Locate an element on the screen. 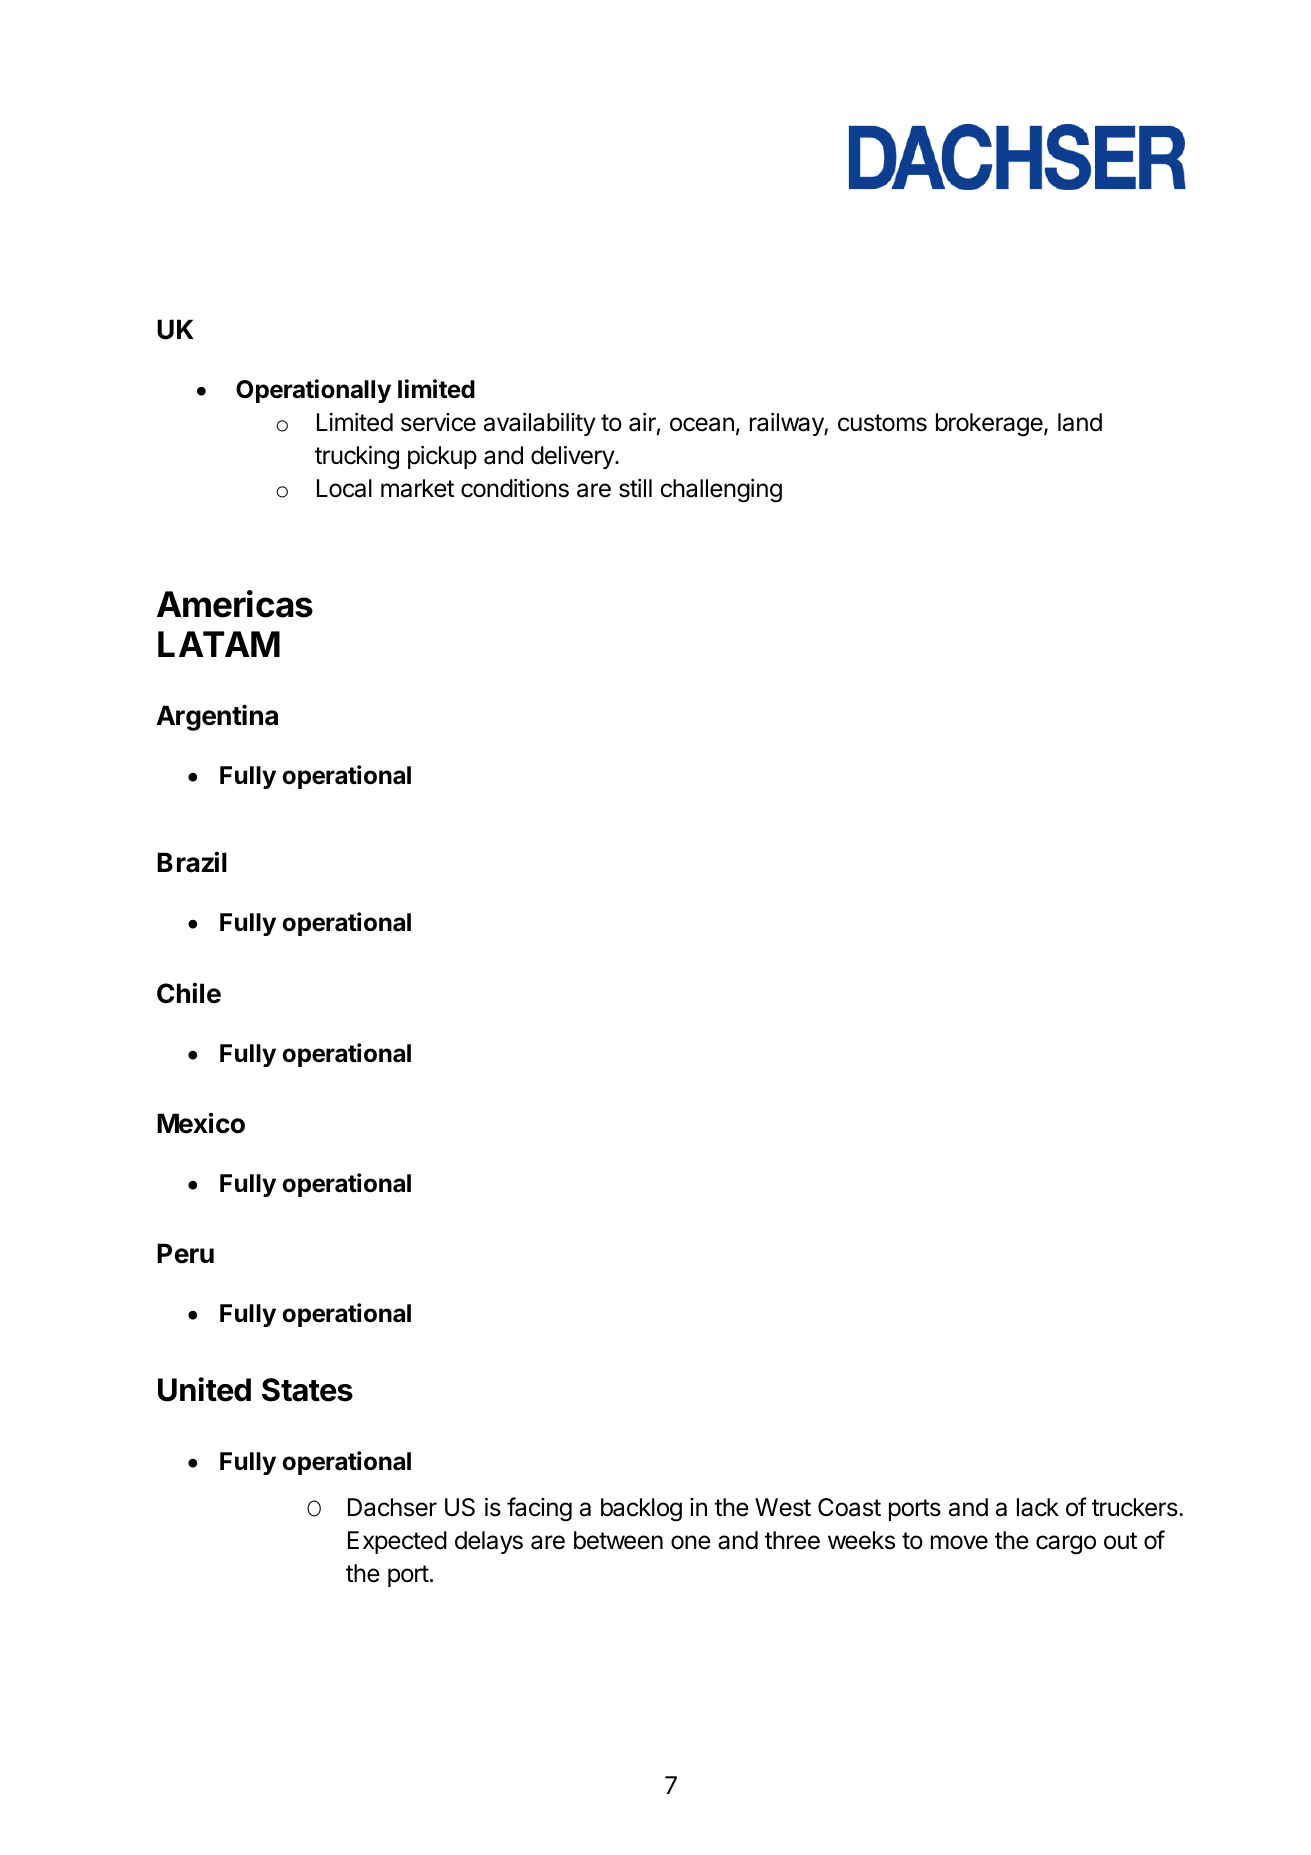 The height and width of the screenshot is (1855, 1311). Brazil is located at coordinates (192, 862).
